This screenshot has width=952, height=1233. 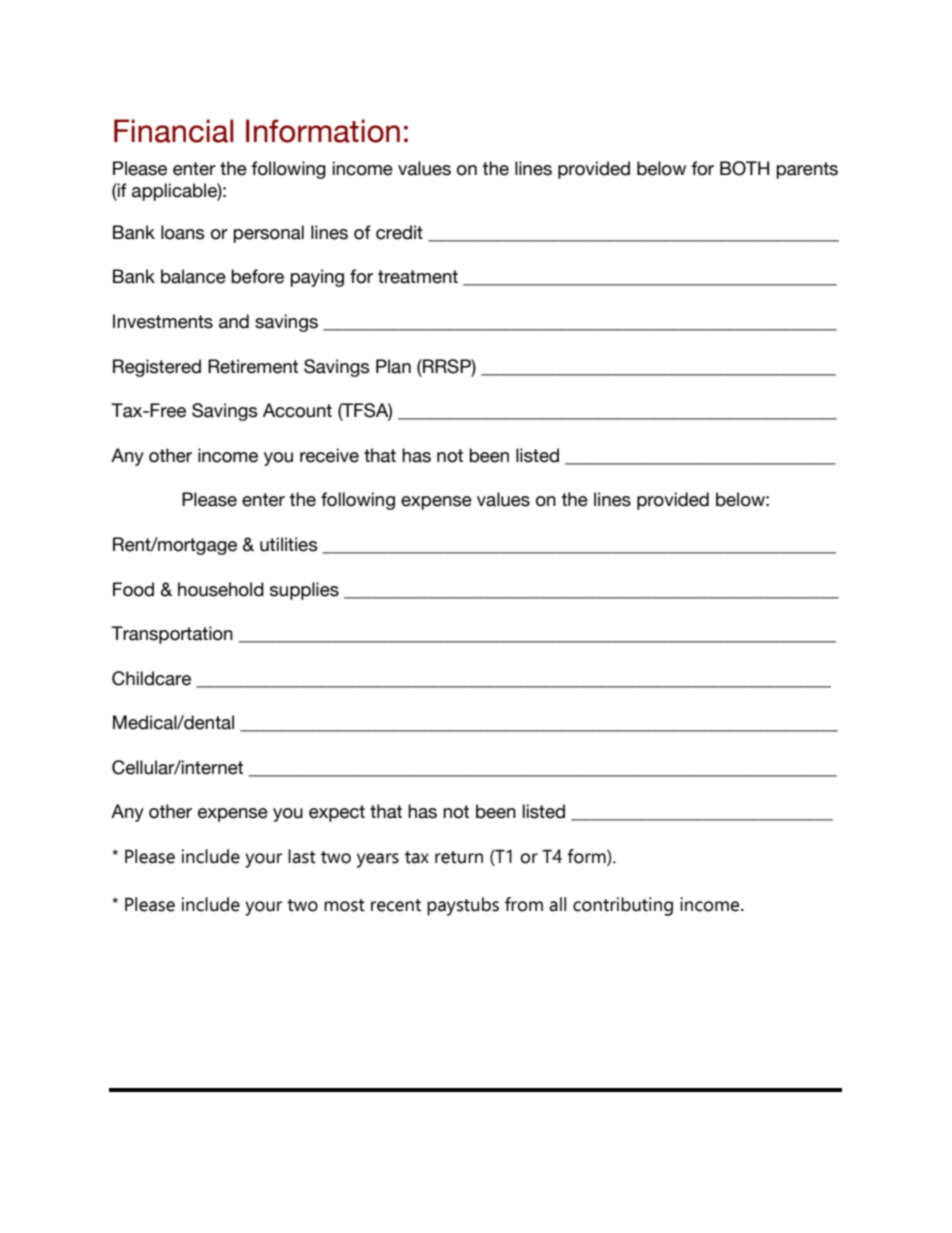 What do you see at coordinates (302, 856) in the screenshot?
I see `last` at bounding box center [302, 856].
